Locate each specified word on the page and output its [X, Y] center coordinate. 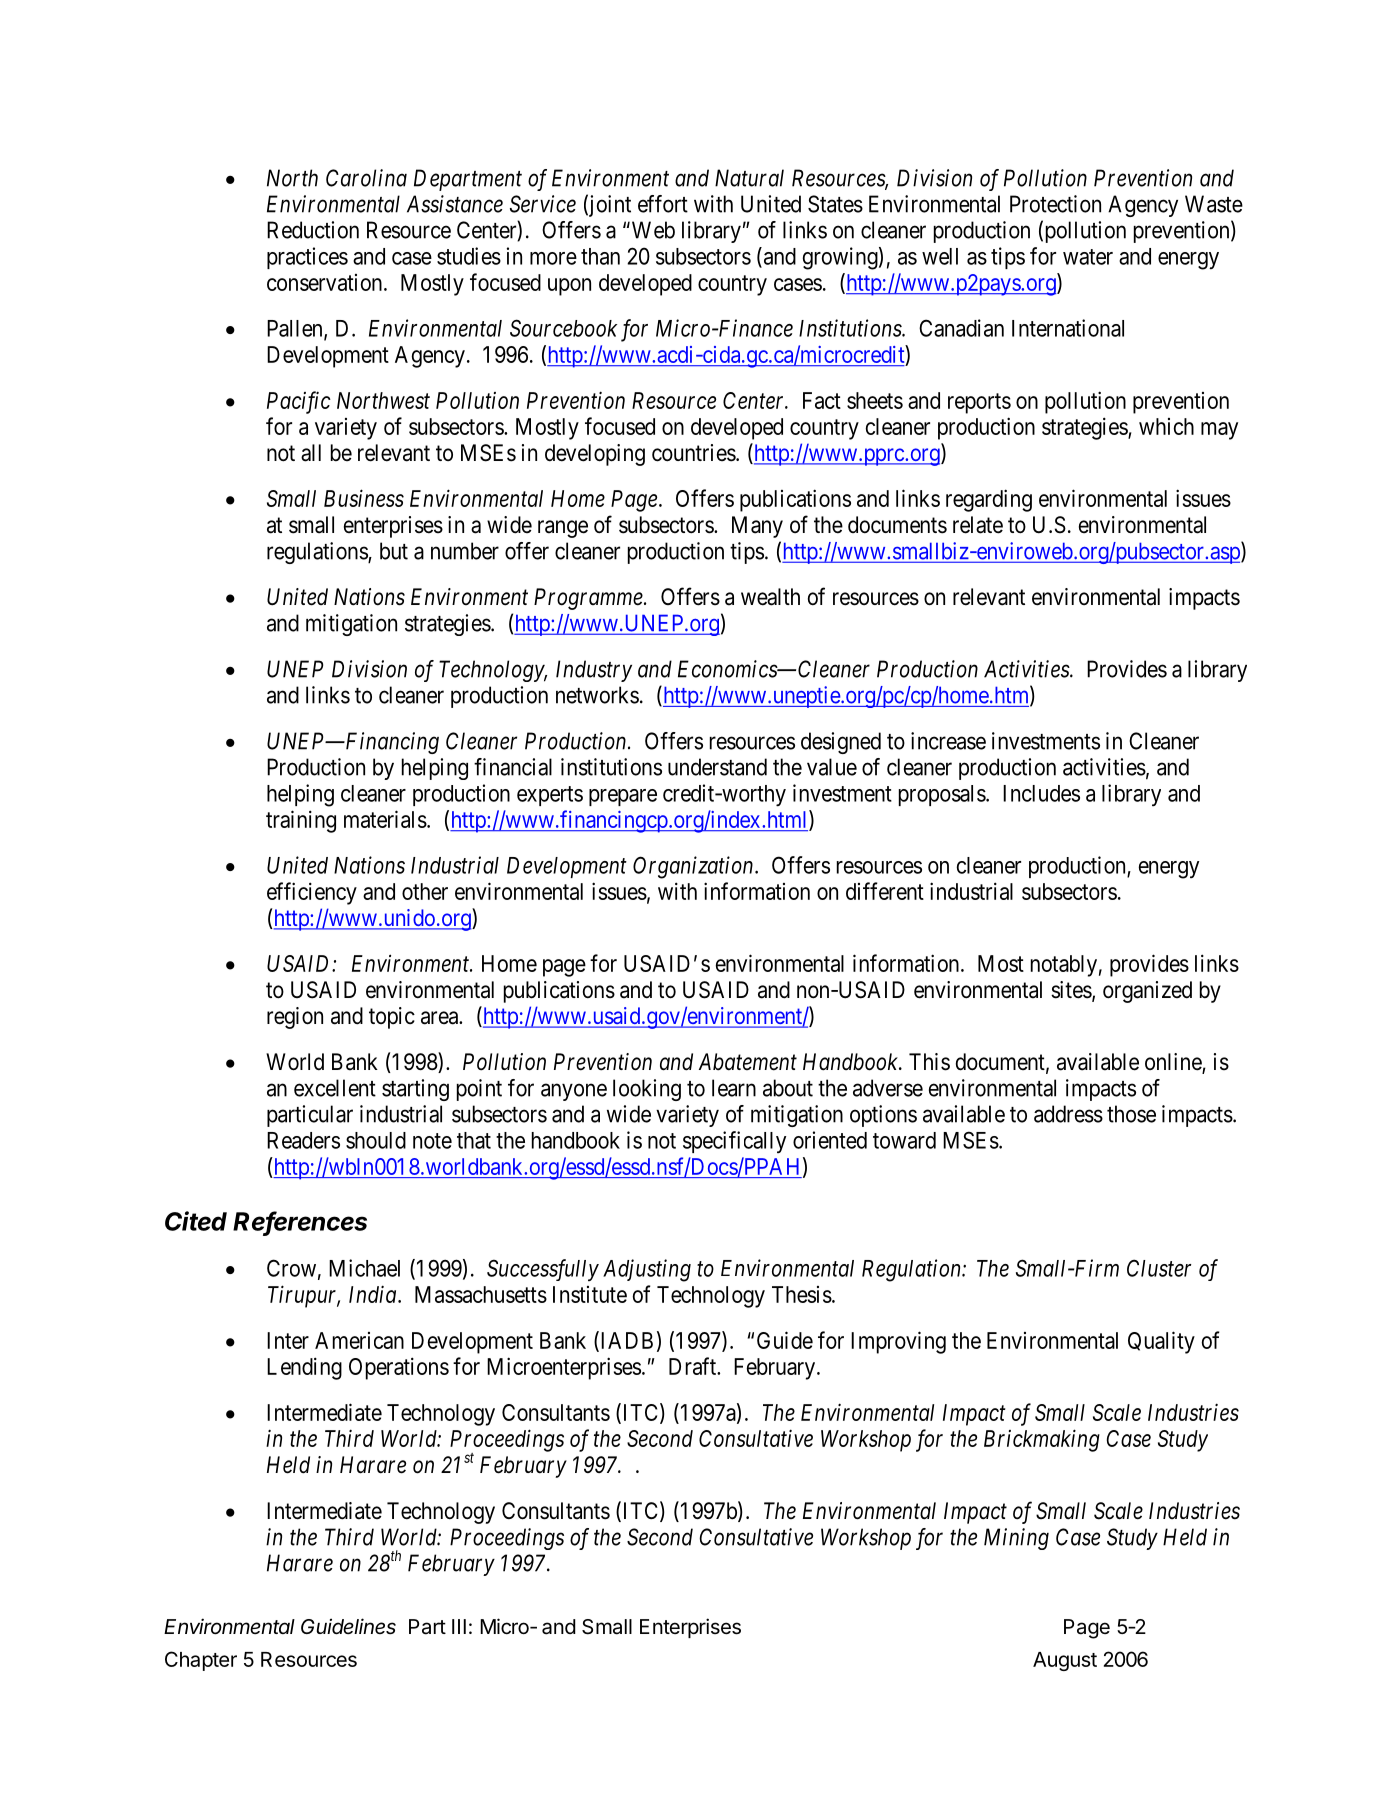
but [394, 551]
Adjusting [647, 1270]
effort [663, 204]
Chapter [201, 1661]
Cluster [1159, 1268]
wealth [770, 597]
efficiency [312, 893]
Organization [694, 867]
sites [1071, 990]
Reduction [313, 230]
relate [978, 525]
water [1088, 257]
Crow [291, 1268]
